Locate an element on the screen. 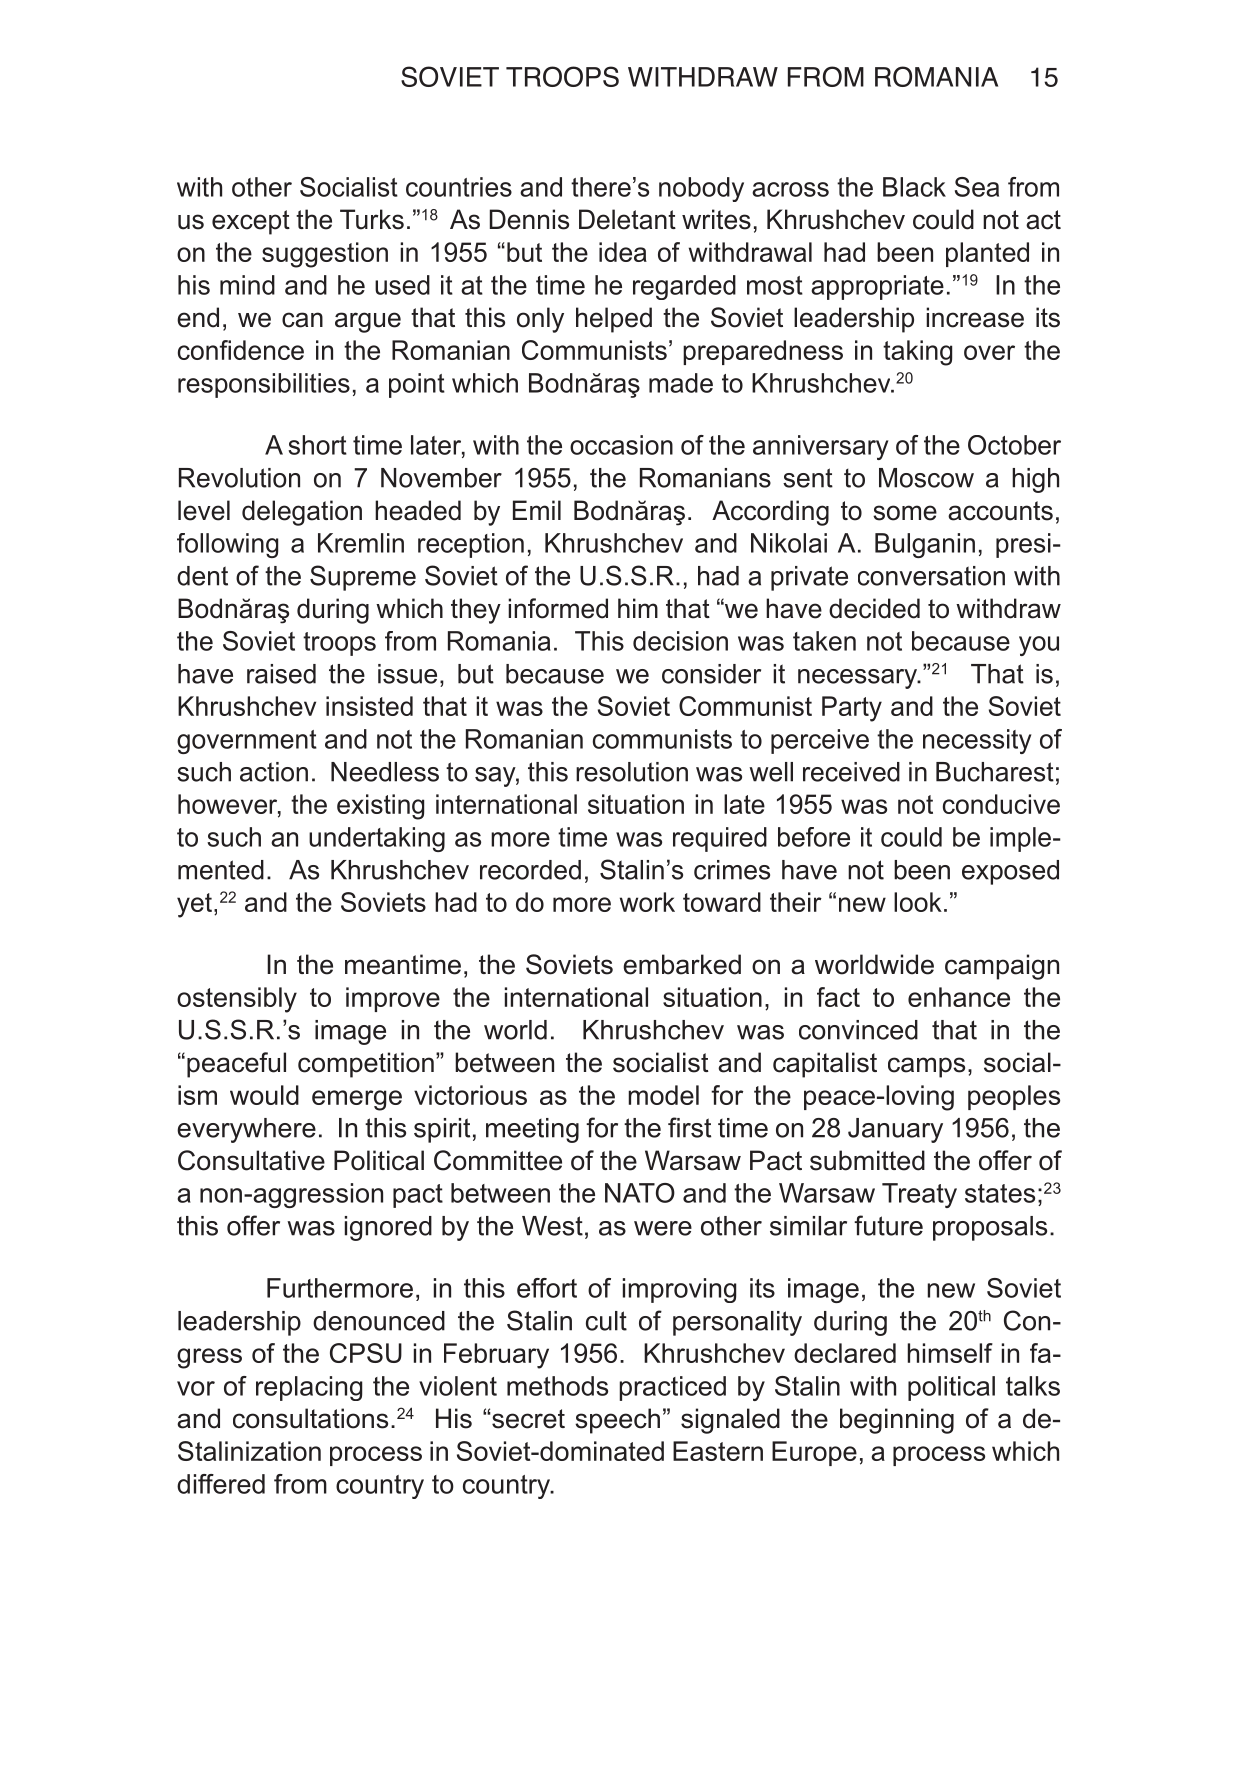 The height and width of the screenshot is (1768, 1238). resolution is located at coordinates (632, 772).
